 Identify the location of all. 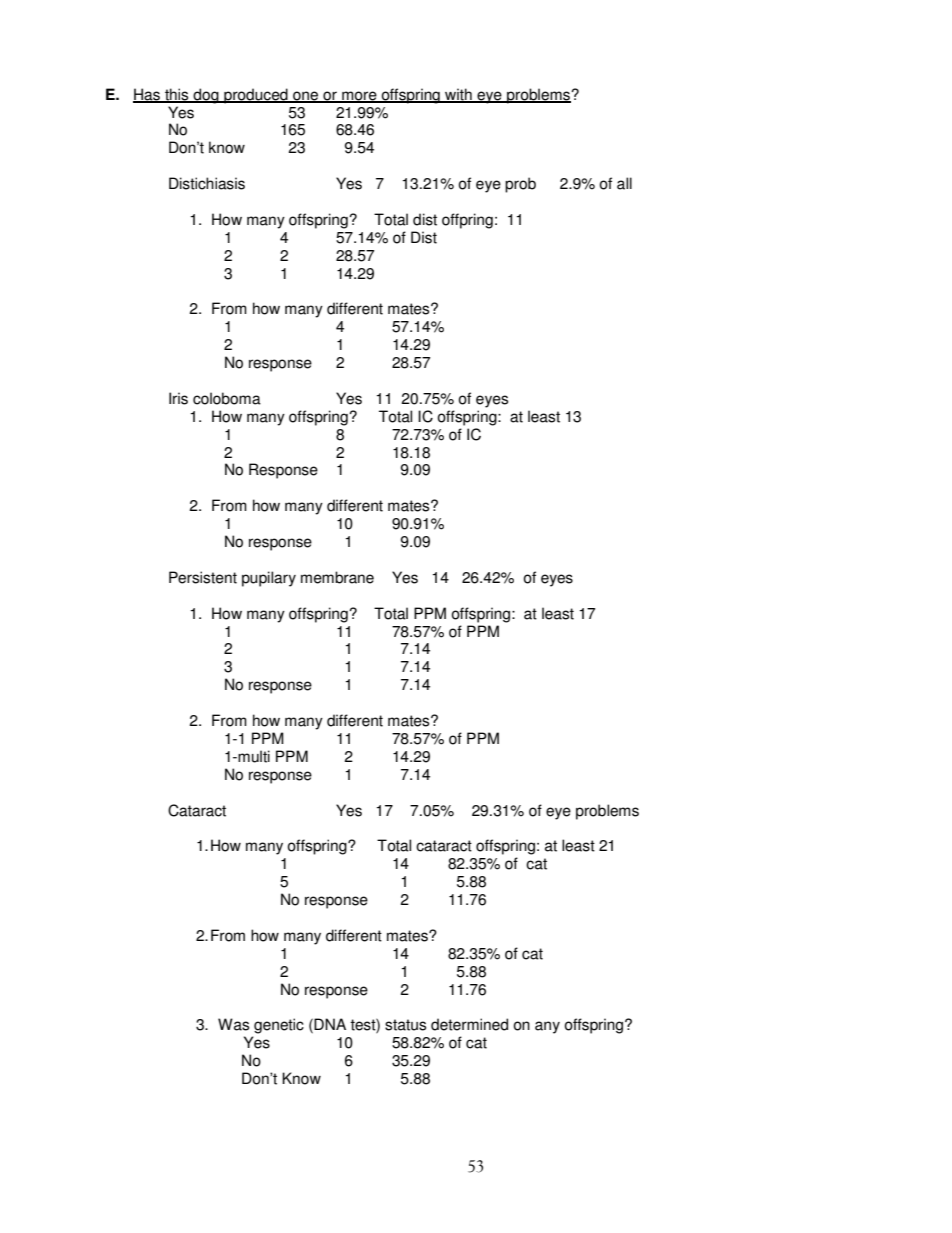
(624, 183).
